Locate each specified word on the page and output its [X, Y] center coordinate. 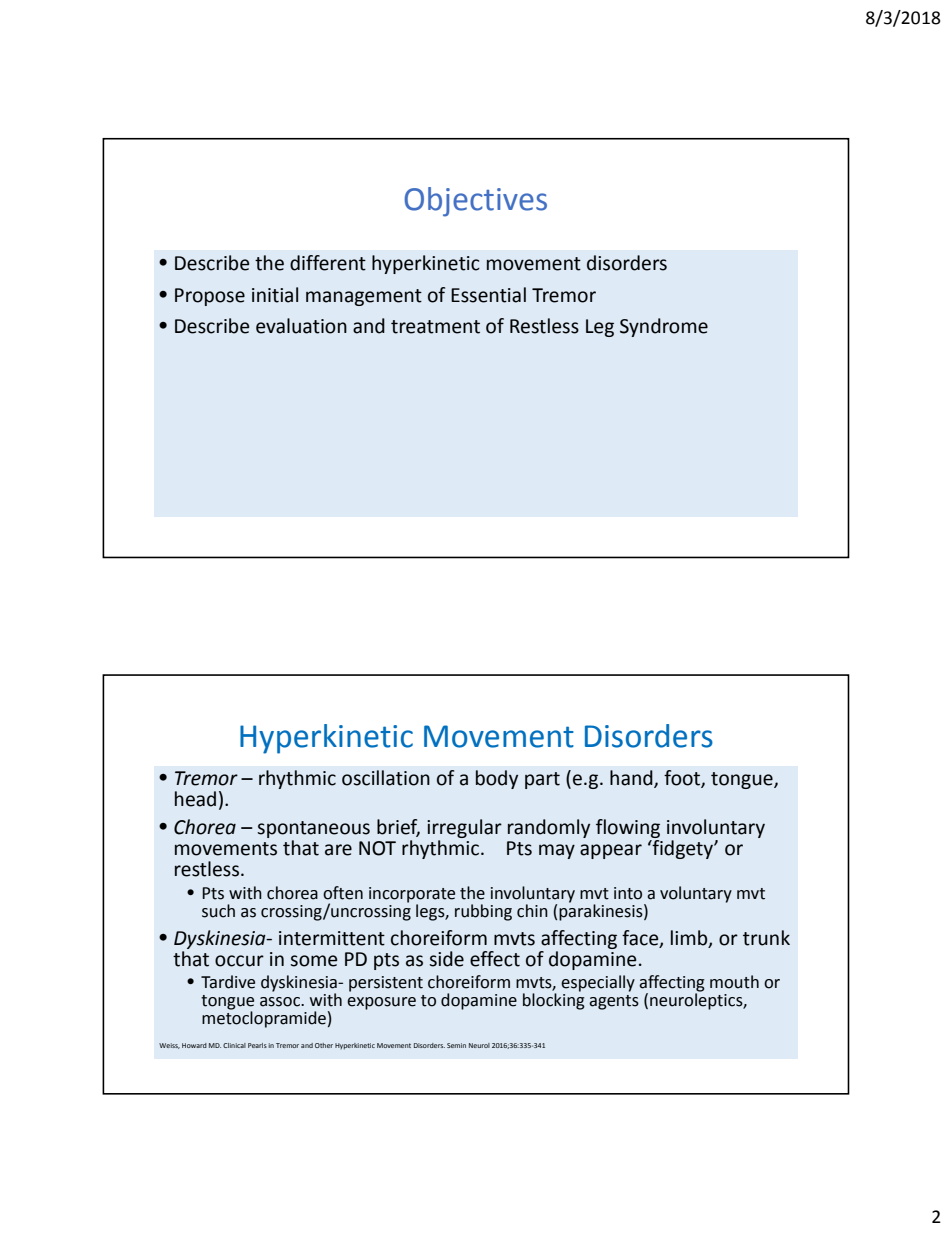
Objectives [475, 202]
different [328, 263]
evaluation [301, 326]
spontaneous [313, 831]
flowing [628, 830]
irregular [464, 830]
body [497, 779]
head [195, 799]
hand [632, 778]
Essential [488, 295]
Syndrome [664, 327]
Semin [456, 1045]
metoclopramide [264, 1018]
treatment [435, 327]
